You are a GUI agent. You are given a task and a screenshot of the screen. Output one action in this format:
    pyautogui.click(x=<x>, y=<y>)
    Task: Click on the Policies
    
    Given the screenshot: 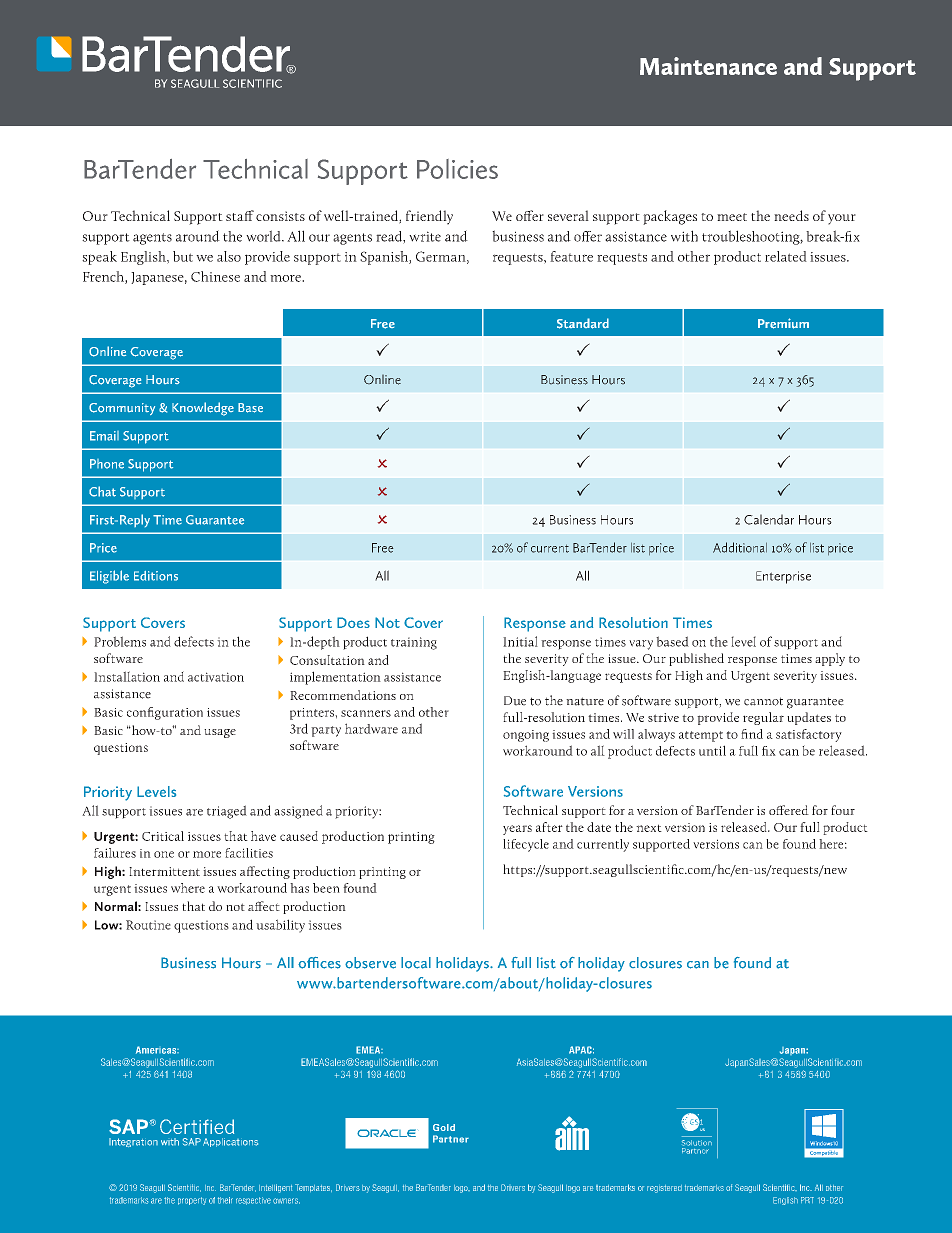 What is the action you would take?
    pyautogui.click(x=457, y=169)
